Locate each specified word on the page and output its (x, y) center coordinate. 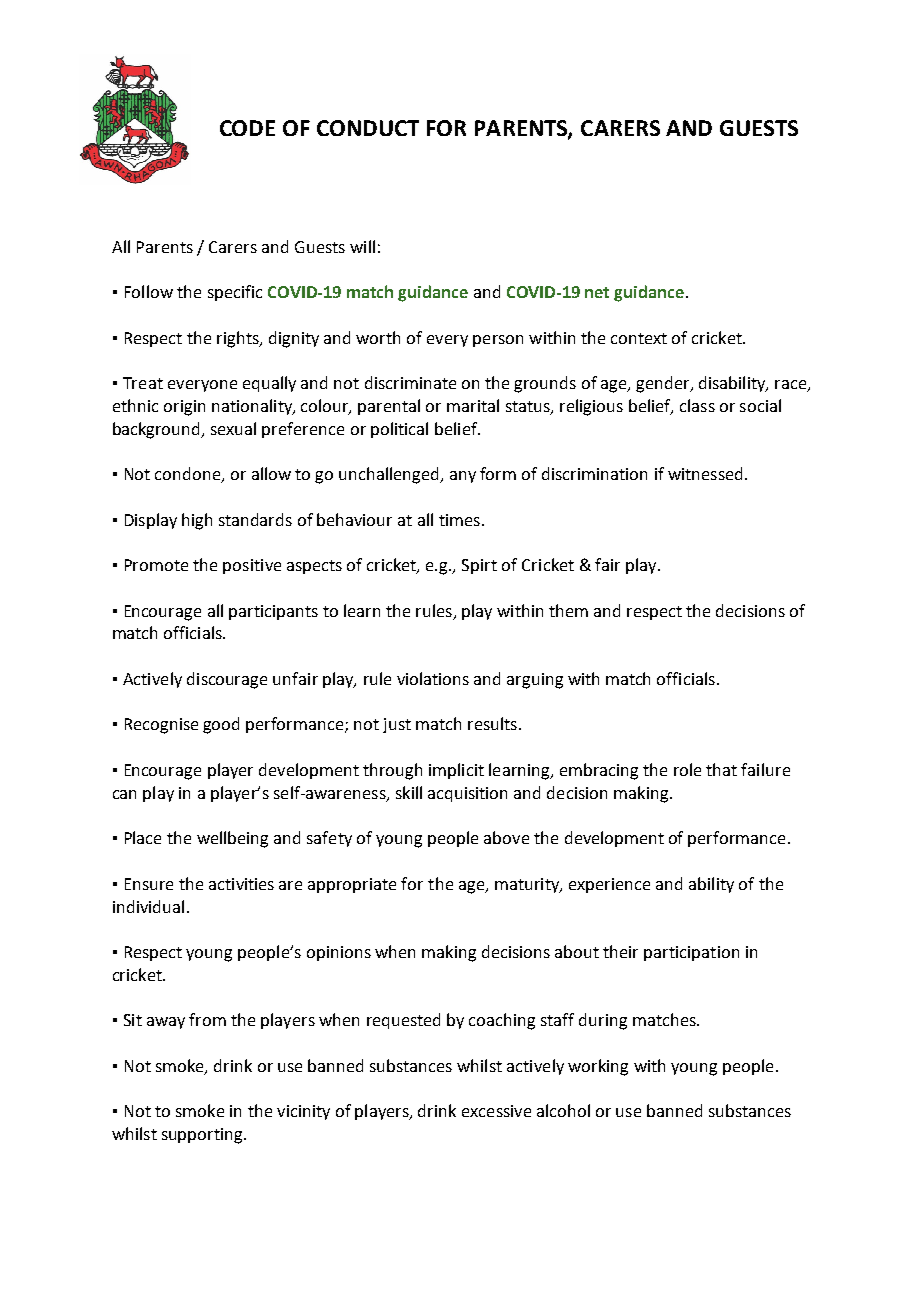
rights (239, 339)
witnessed (705, 473)
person (498, 341)
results (492, 723)
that (721, 769)
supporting (203, 1136)
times (459, 520)
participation (691, 953)
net (597, 292)
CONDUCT (368, 128)
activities (241, 884)
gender (664, 384)
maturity (528, 885)
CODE (247, 128)
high (197, 521)
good (221, 725)
